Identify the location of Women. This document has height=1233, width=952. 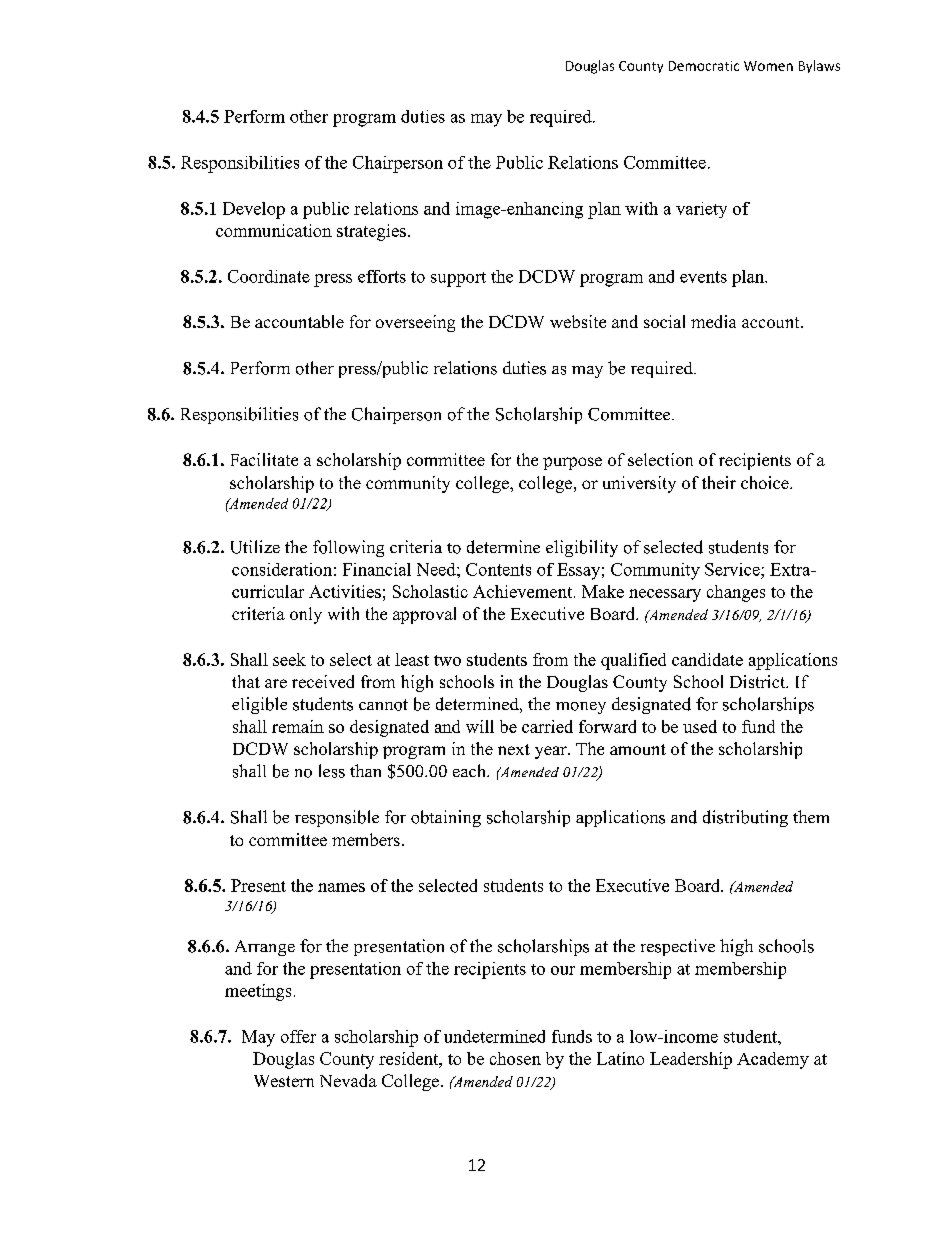
(768, 66).
